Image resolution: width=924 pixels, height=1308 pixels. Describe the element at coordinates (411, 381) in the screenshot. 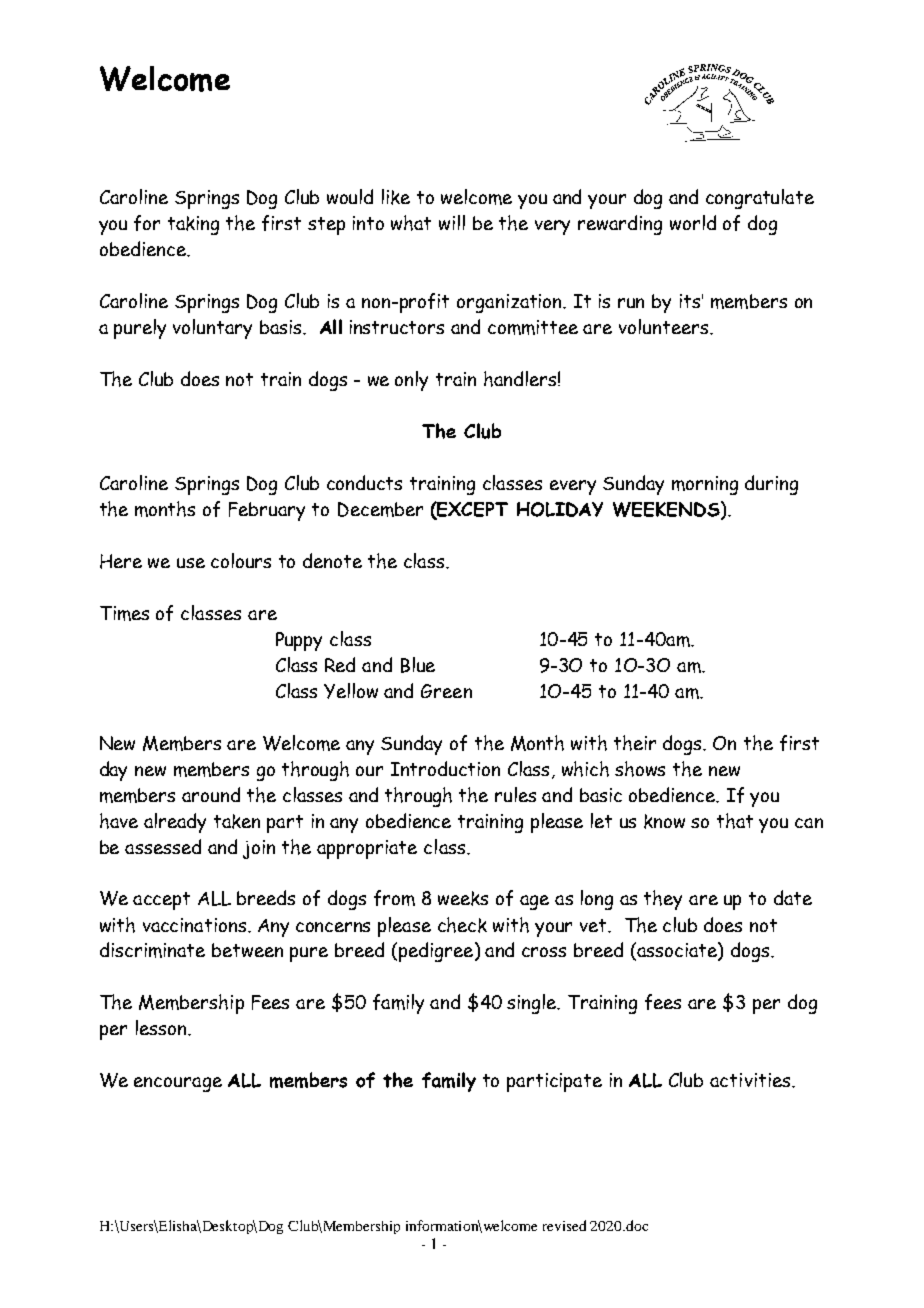

I see `only` at that location.
